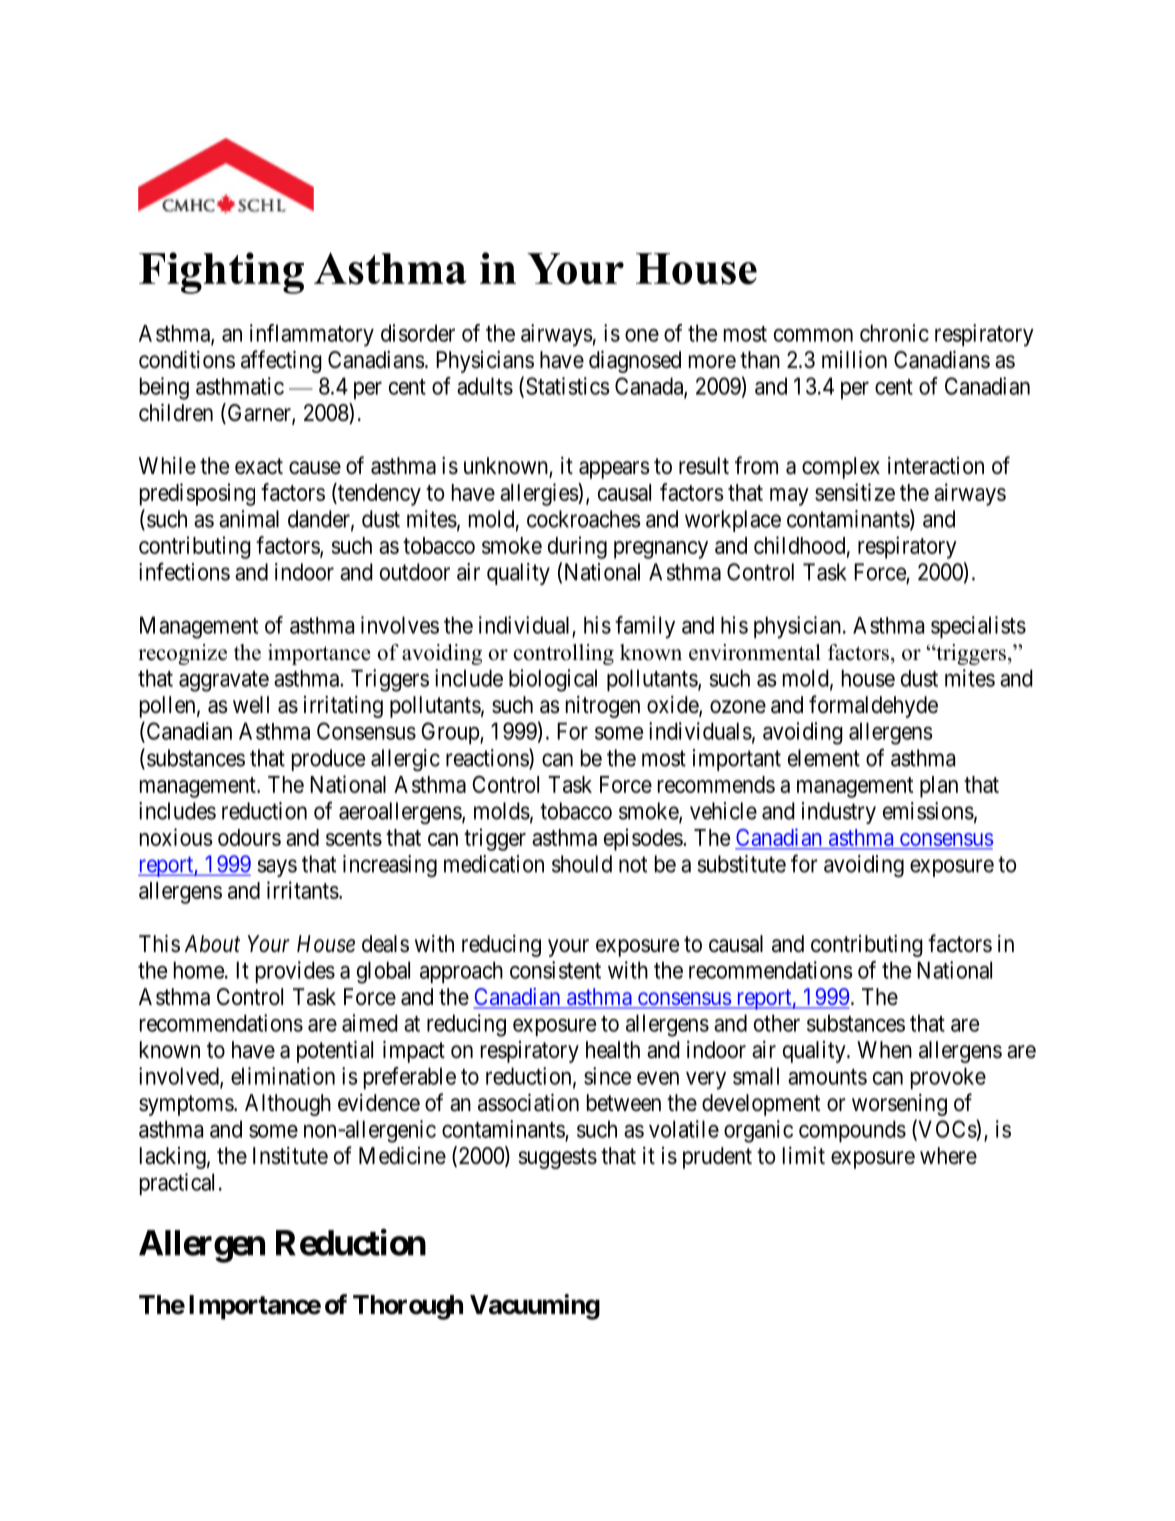 This screenshot has width=1175, height=1521. I want to click on Thorough, so click(408, 1307).
